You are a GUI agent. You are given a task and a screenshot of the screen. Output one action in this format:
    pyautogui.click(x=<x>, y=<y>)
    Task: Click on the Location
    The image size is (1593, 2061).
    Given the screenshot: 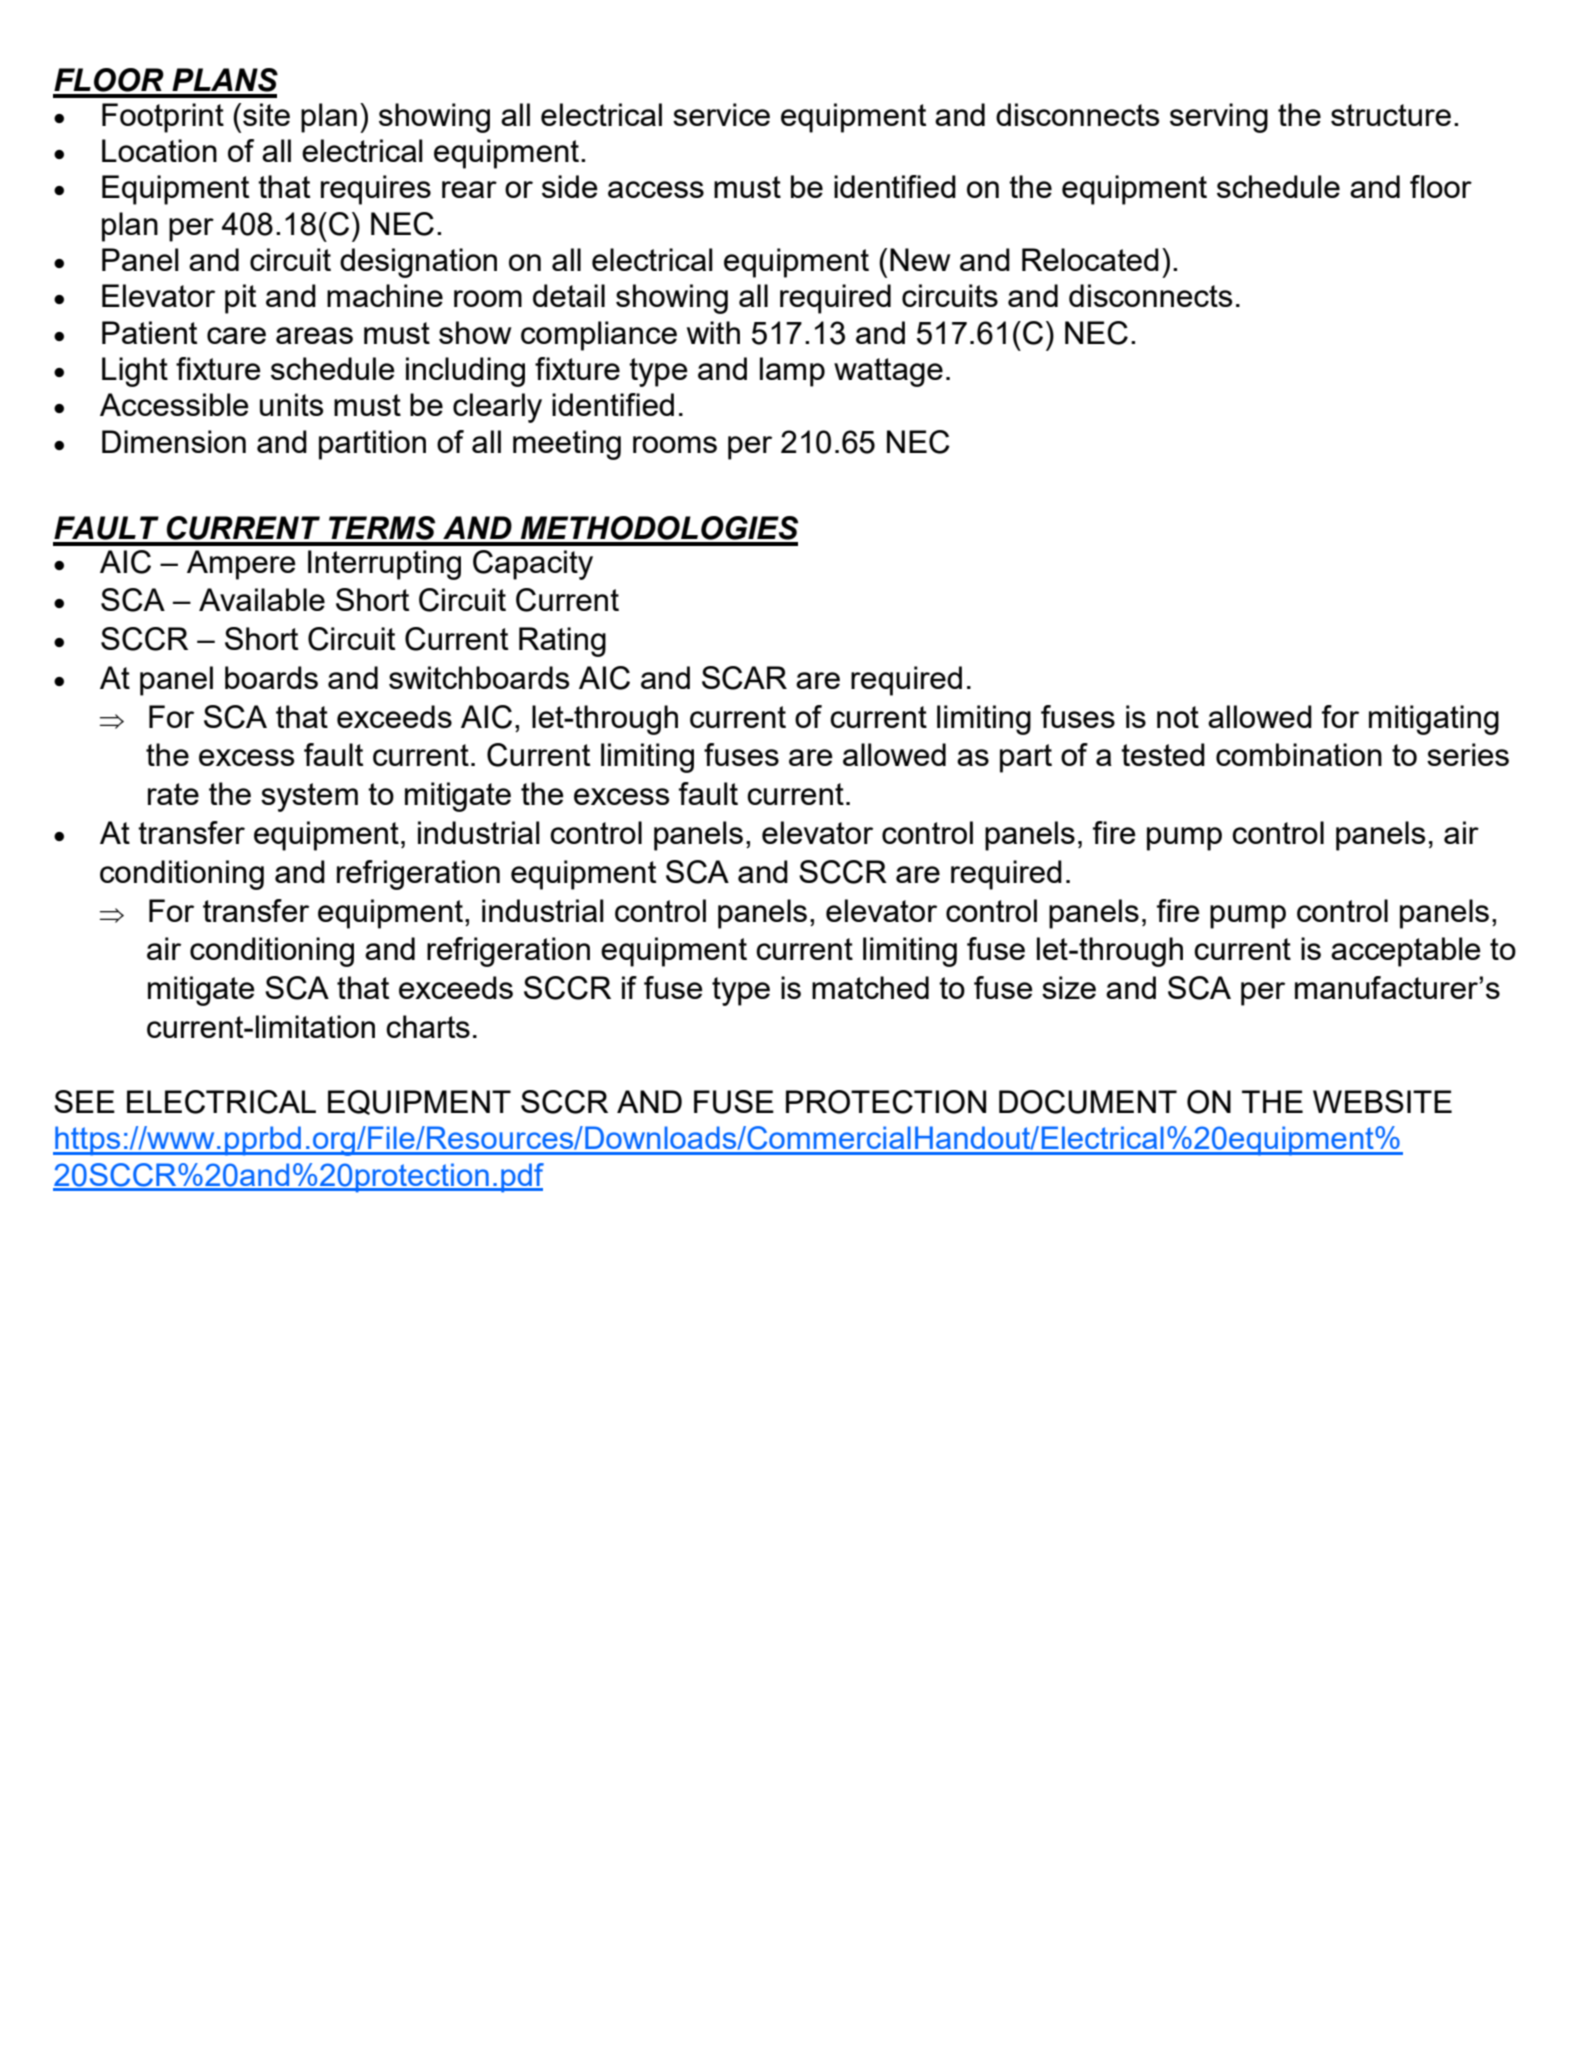 What is the action you would take?
    pyautogui.click(x=159, y=150)
